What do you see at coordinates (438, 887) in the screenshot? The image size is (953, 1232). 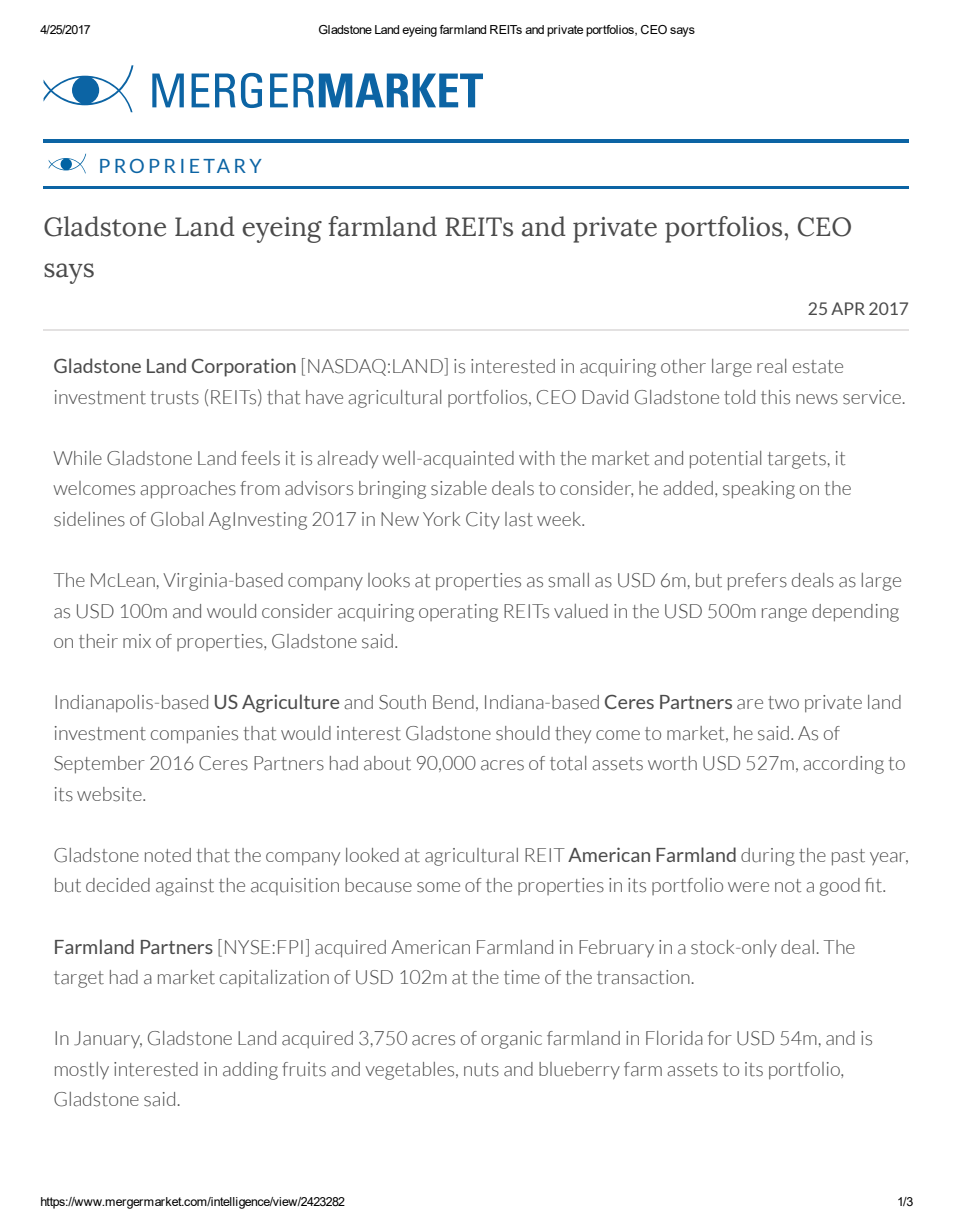 I see `some` at bounding box center [438, 887].
